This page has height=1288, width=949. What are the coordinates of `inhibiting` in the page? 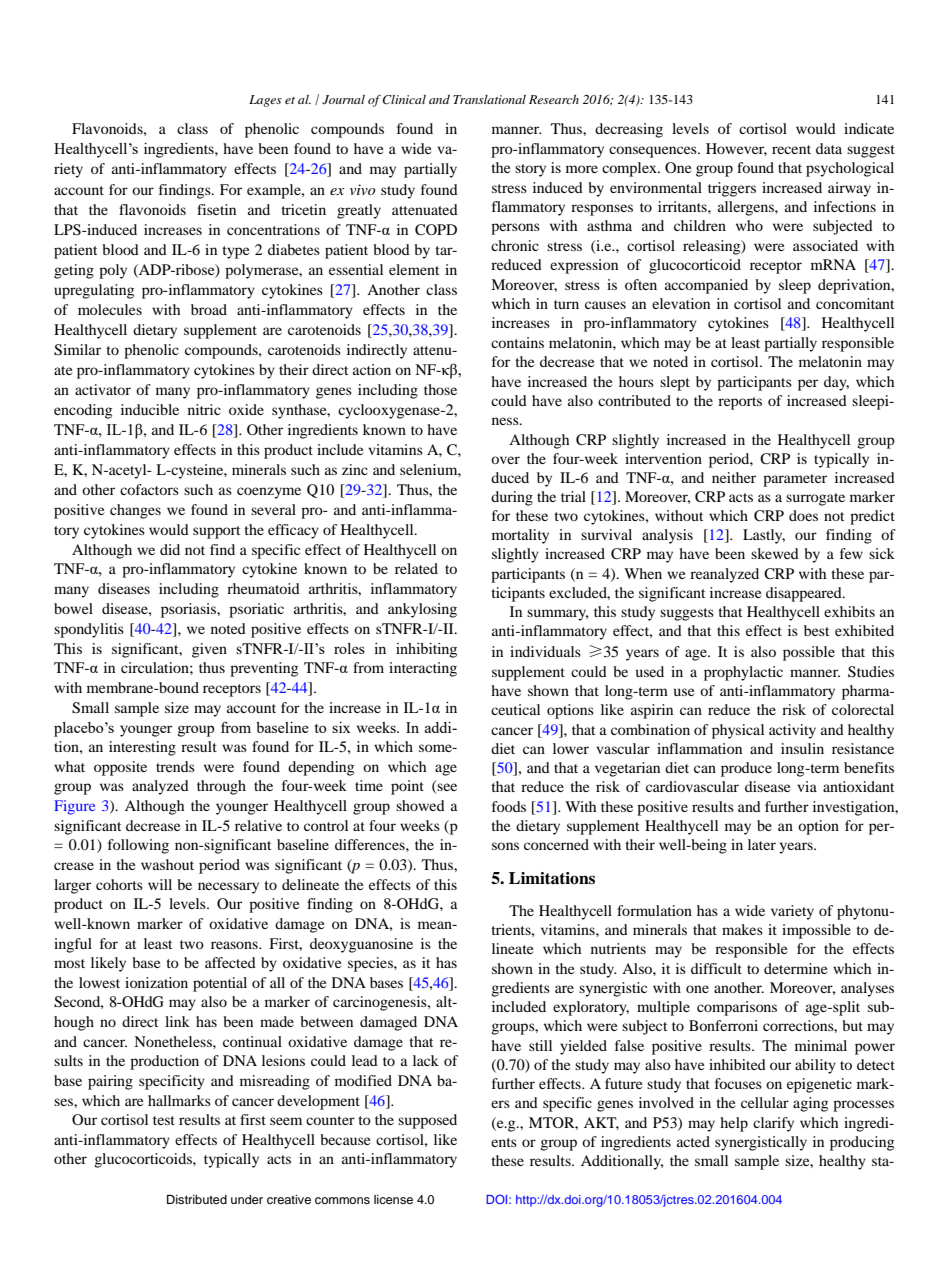 It's located at (426, 650).
